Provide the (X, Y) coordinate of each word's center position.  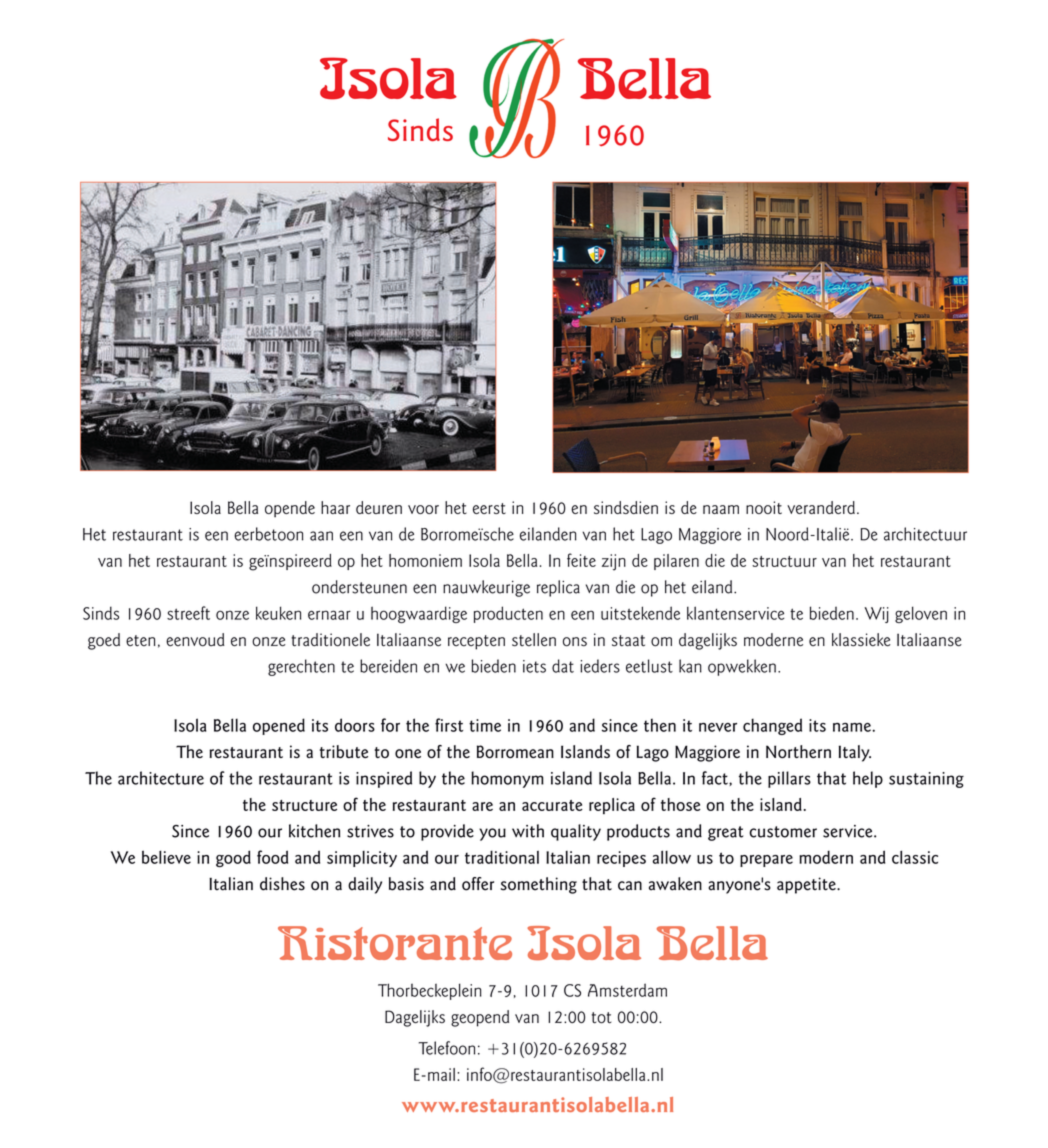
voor (423, 509)
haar (335, 507)
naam (721, 509)
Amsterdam (627, 990)
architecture (161, 778)
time (485, 725)
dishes (282, 884)
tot (601, 1018)
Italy (855, 753)
